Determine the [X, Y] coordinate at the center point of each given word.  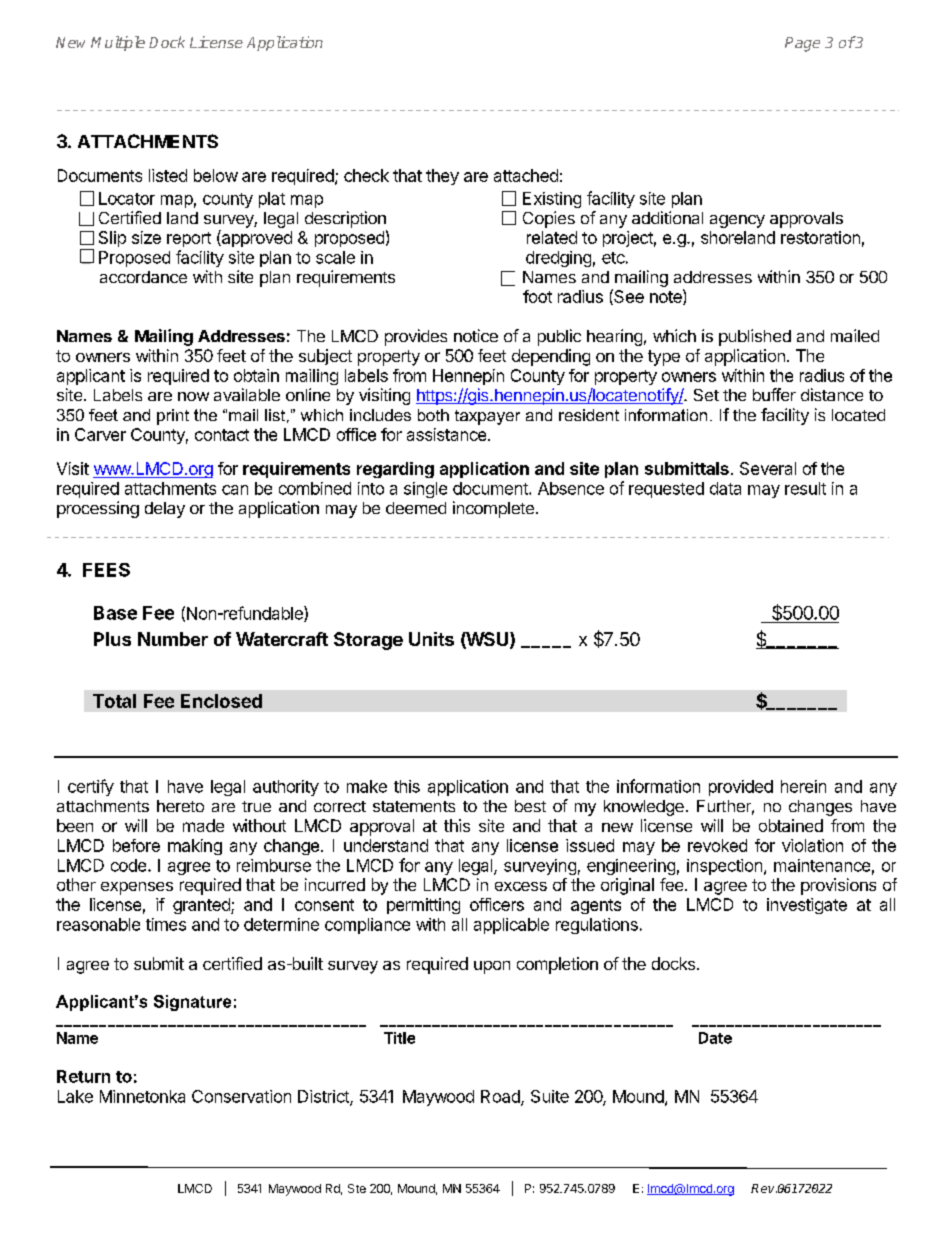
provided [741, 788]
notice [476, 335]
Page [802, 44]
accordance [143, 277]
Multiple [118, 43]
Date [715, 1038]
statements [414, 806]
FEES [106, 570]
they [442, 177]
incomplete [493, 509]
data [725, 488]
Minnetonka [142, 1096]
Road [501, 1097]
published [755, 337]
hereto [180, 806]
